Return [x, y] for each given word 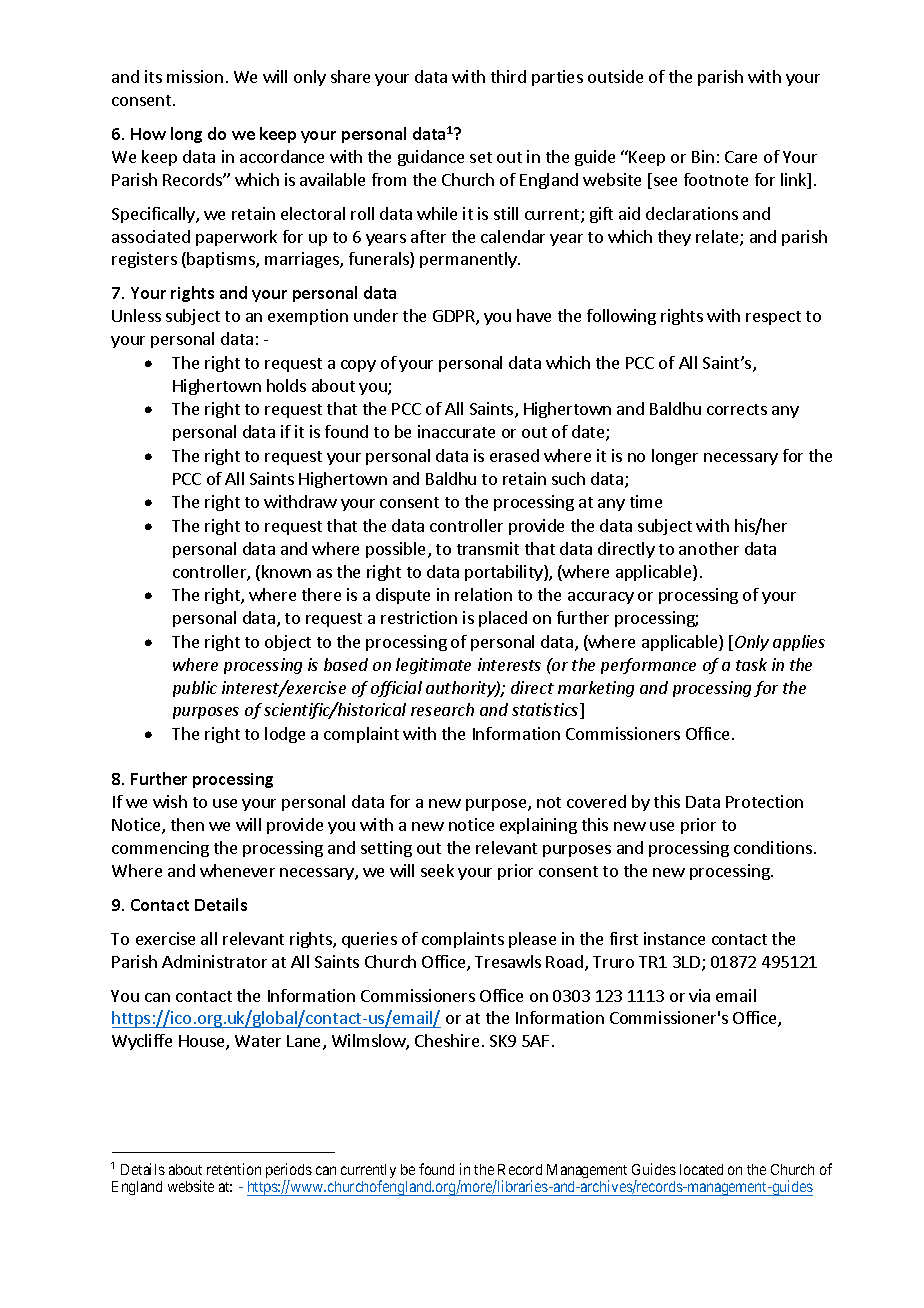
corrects [737, 409]
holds [286, 385]
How [148, 134]
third [508, 76]
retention [234, 1169]
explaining [538, 826]
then [187, 824]
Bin [703, 156]
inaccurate [456, 431]
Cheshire [447, 1040]
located [701, 1169]
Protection [764, 801]
